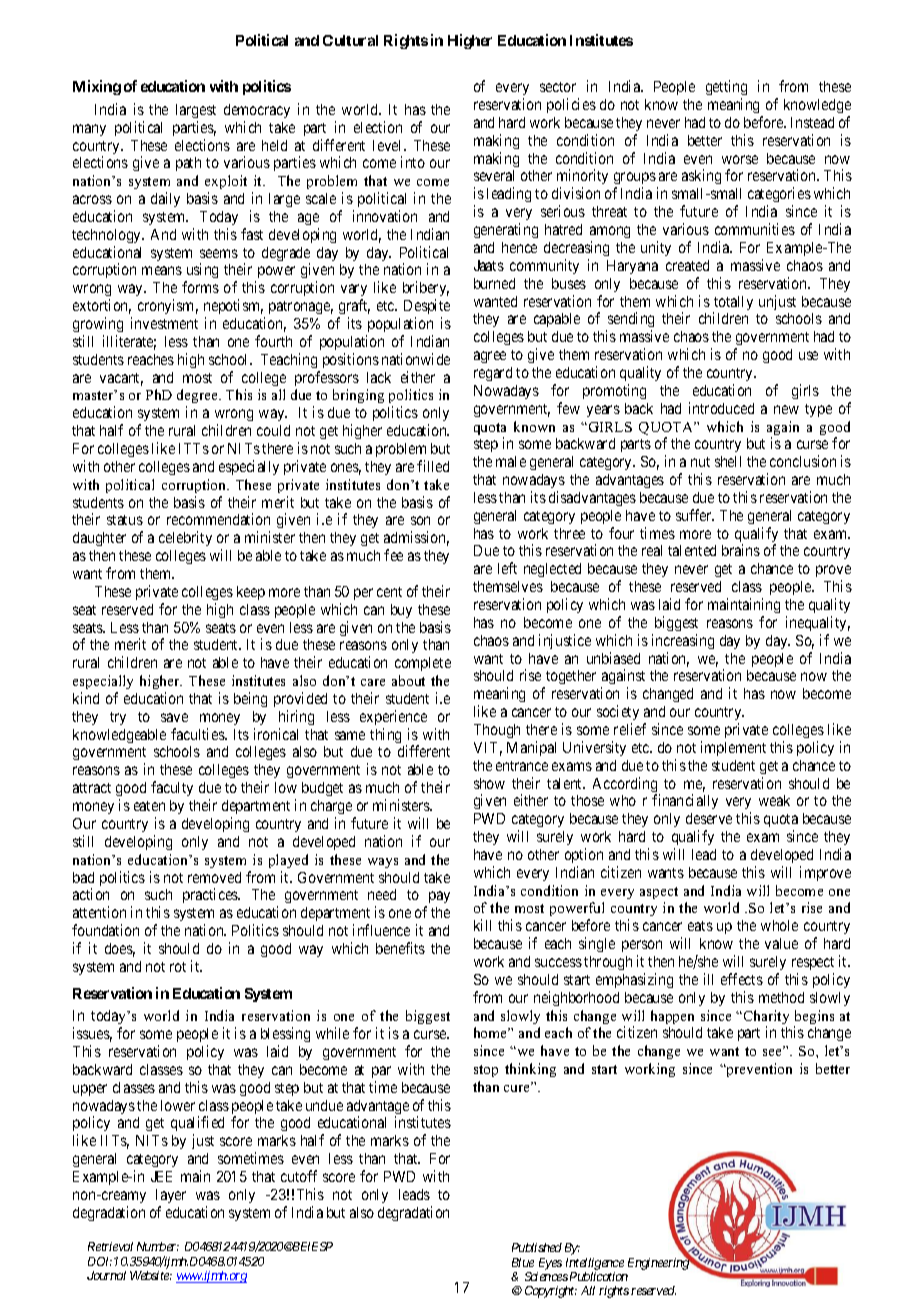 The image size is (924, 1308). What do you see at coordinates (728, 461) in the screenshot?
I see `shell` at bounding box center [728, 461].
